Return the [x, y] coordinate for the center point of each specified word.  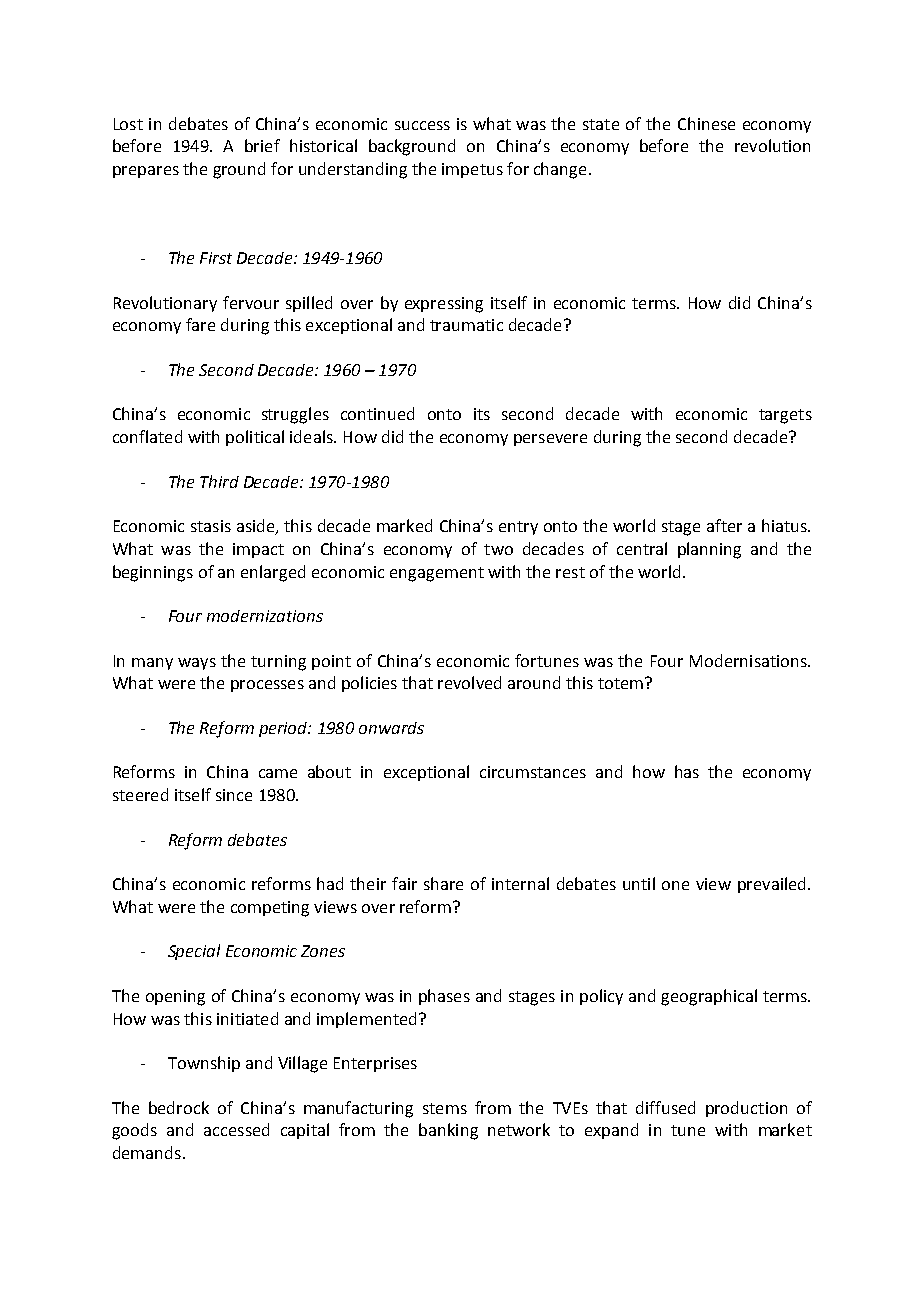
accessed [236, 1129]
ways [197, 664]
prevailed [771, 885]
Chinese [706, 123]
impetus [472, 170]
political [255, 438]
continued [377, 413]
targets [785, 416]
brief [262, 145]
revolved [469, 682]
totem [620, 683]
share [443, 883]
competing [270, 909]
